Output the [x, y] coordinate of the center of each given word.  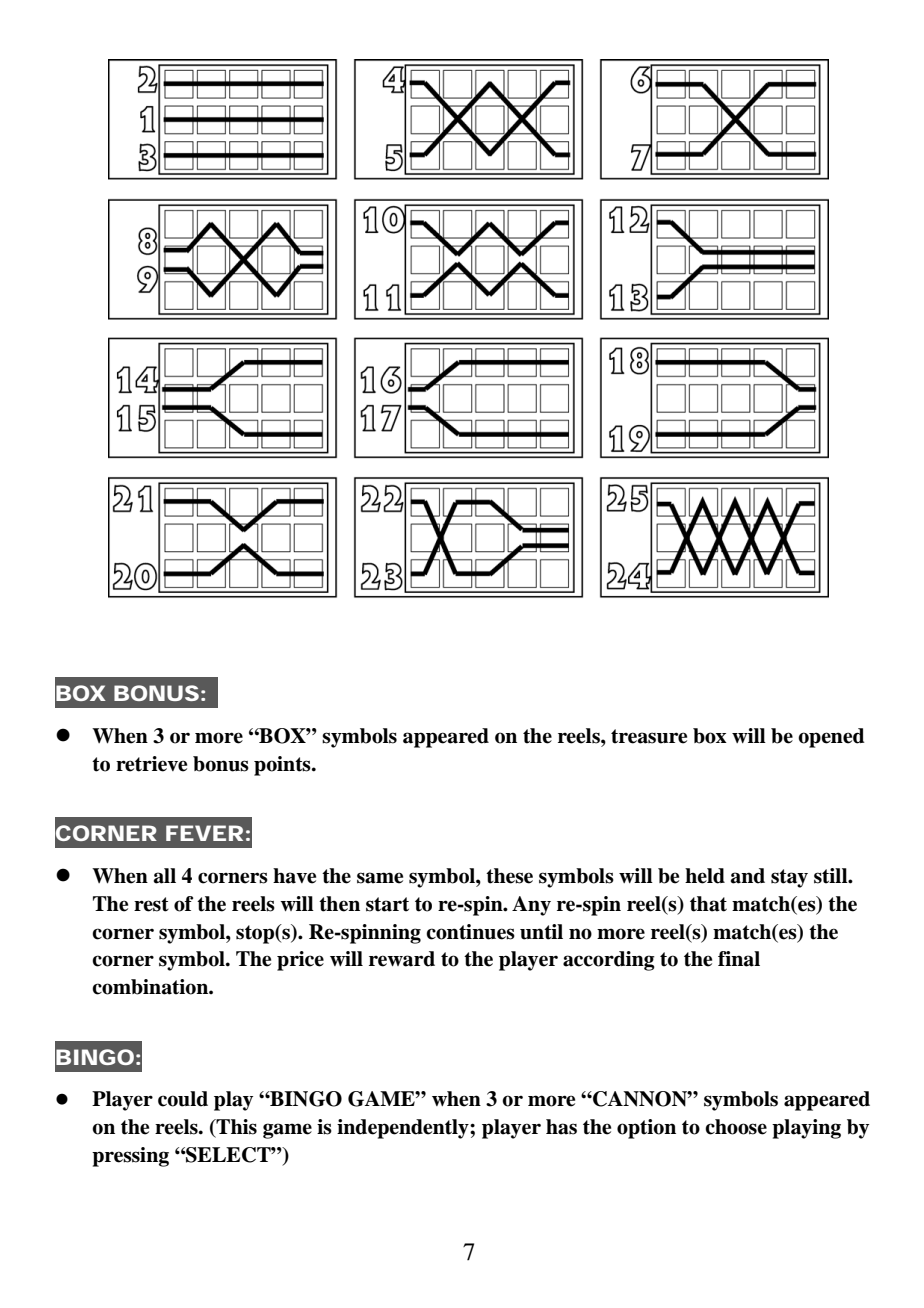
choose [736, 1127]
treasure [649, 736]
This [235, 1128]
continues [470, 932]
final [739, 959]
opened [831, 738]
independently [404, 1129]
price [300, 961]
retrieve [151, 764]
